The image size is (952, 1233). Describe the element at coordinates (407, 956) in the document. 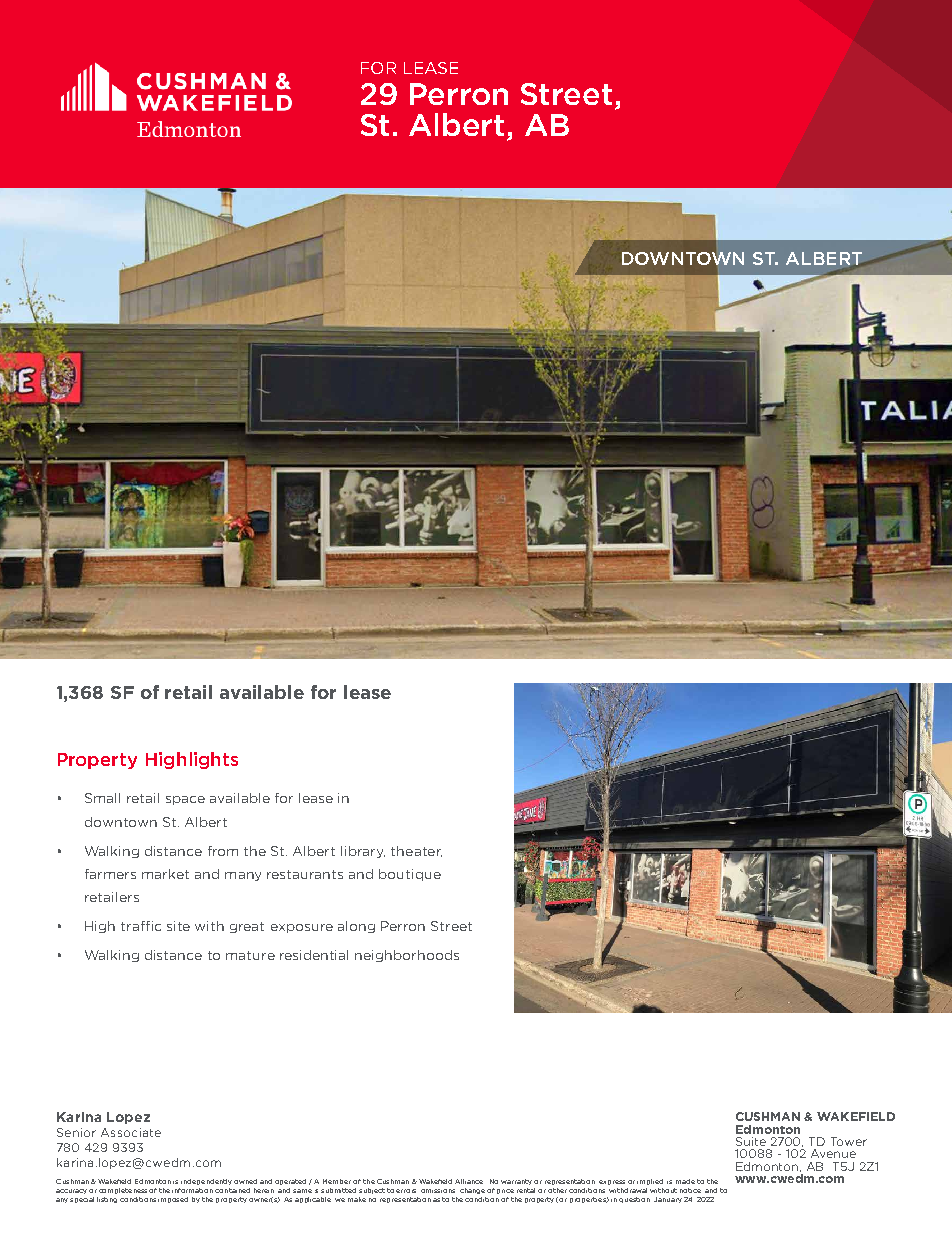

I see `neighborhoods` at that location.
